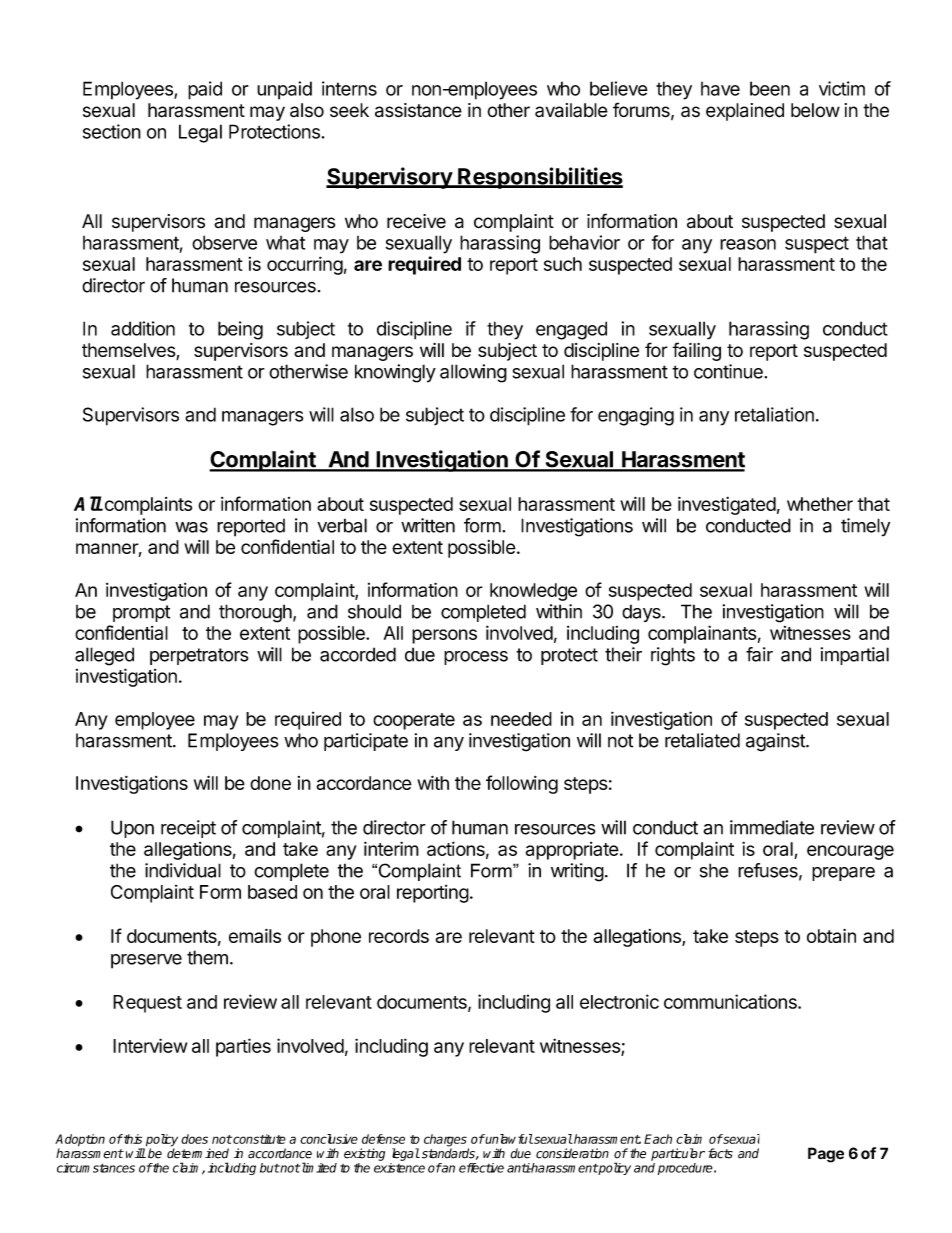  Describe the element at coordinates (194, 1139) in the page. I see `does` at that location.
